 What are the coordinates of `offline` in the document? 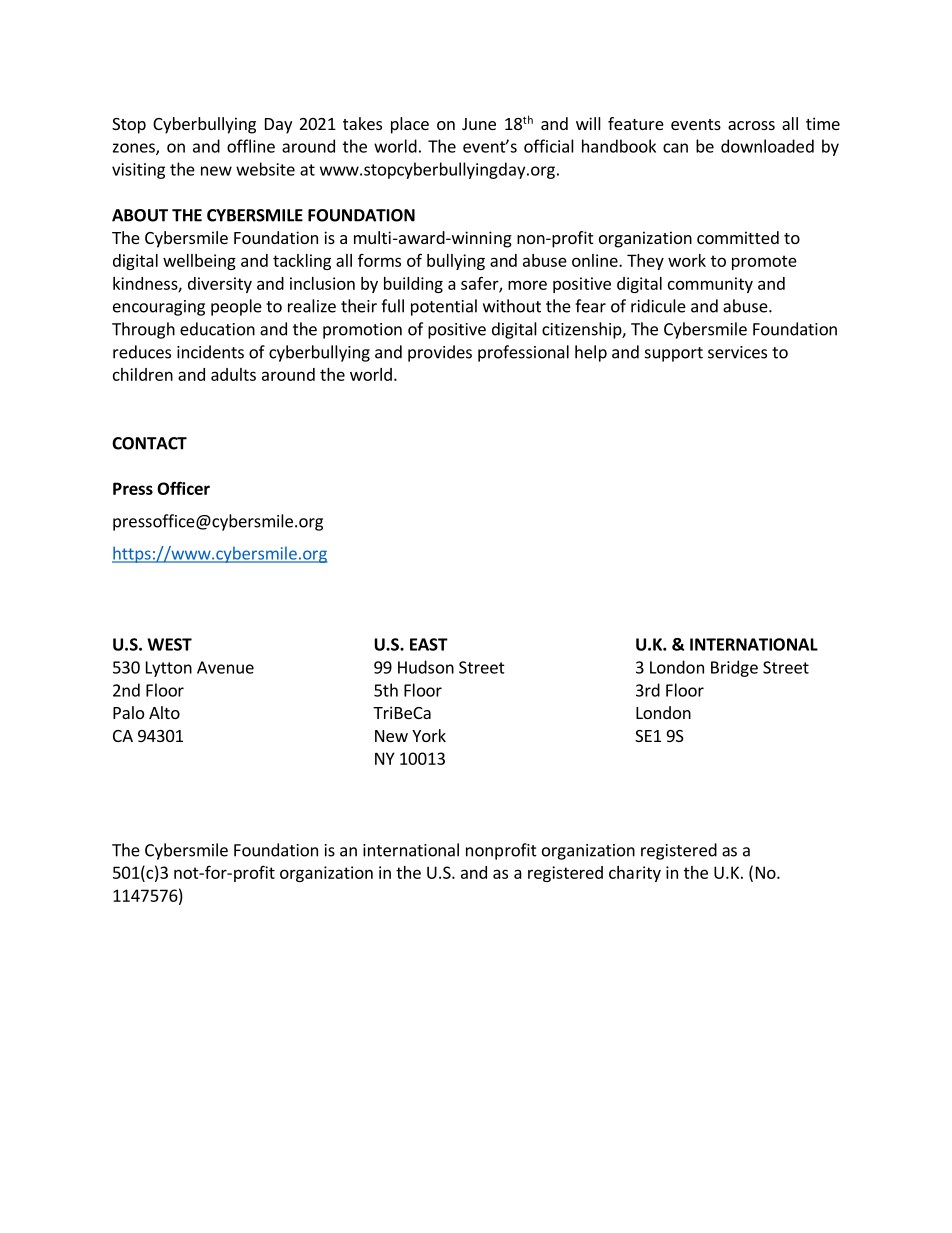 It's located at (251, 146).
